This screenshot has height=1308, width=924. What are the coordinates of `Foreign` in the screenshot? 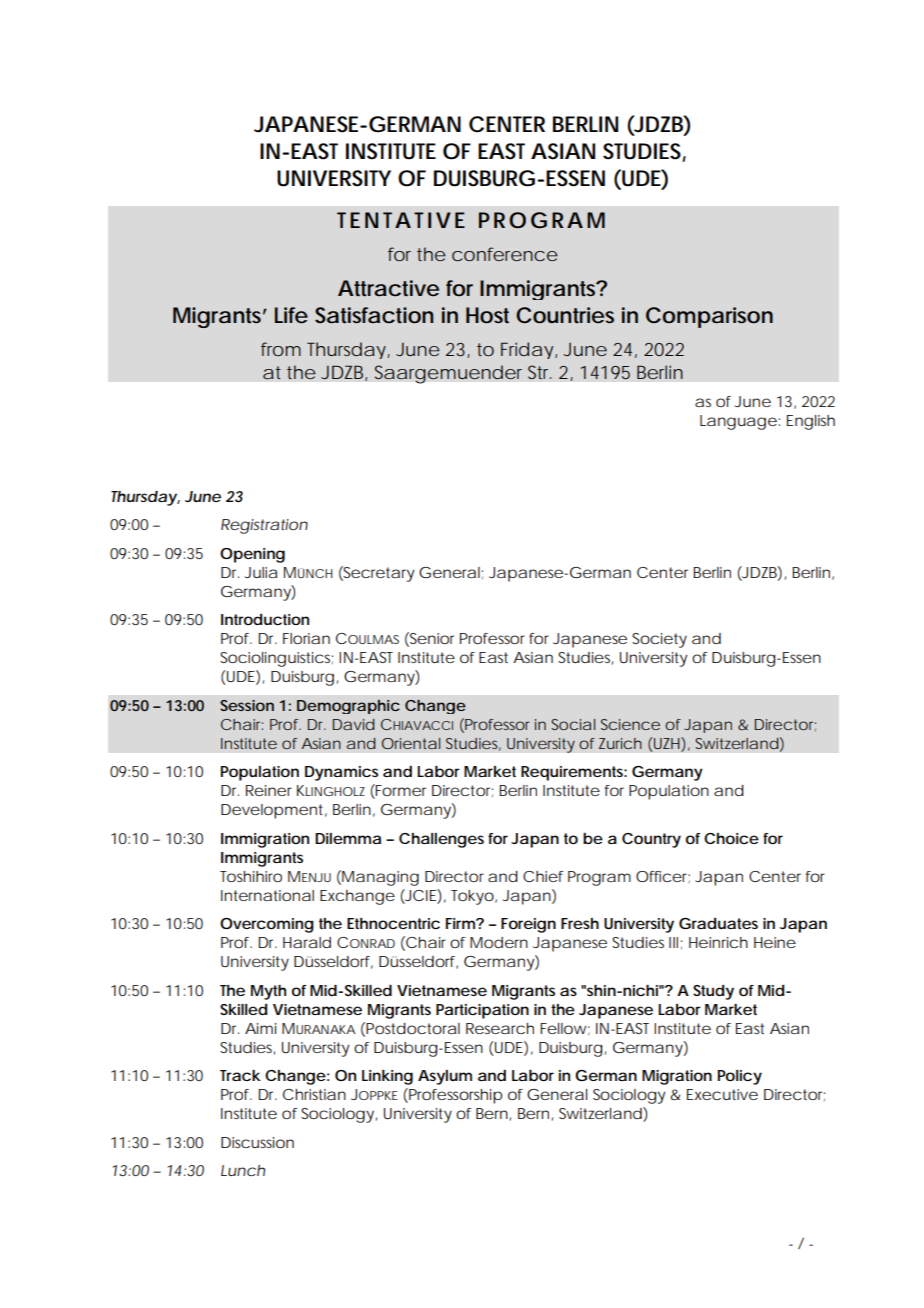 It's located at (528, 925).
